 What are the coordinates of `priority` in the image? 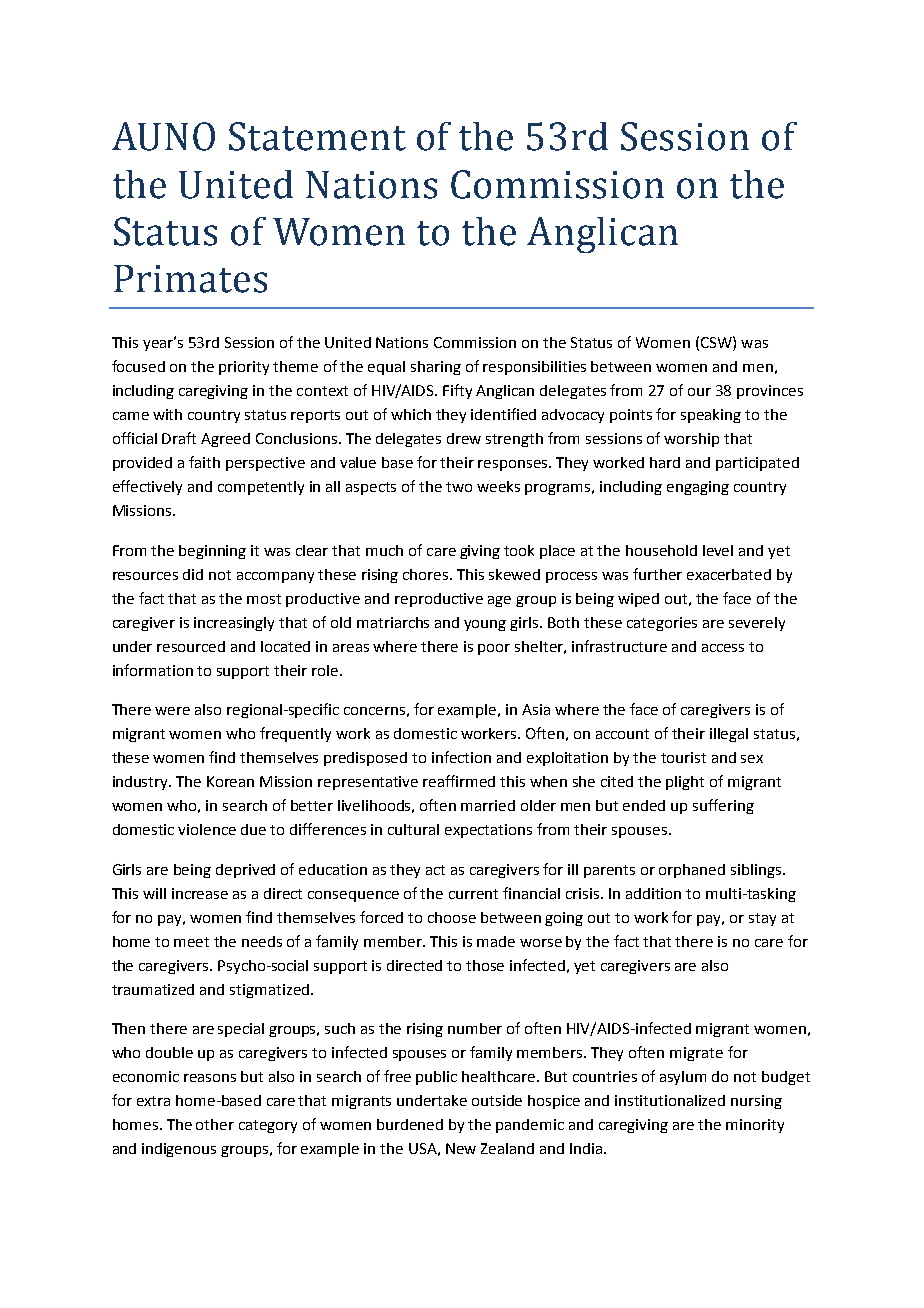 It's located at (244, 368).
